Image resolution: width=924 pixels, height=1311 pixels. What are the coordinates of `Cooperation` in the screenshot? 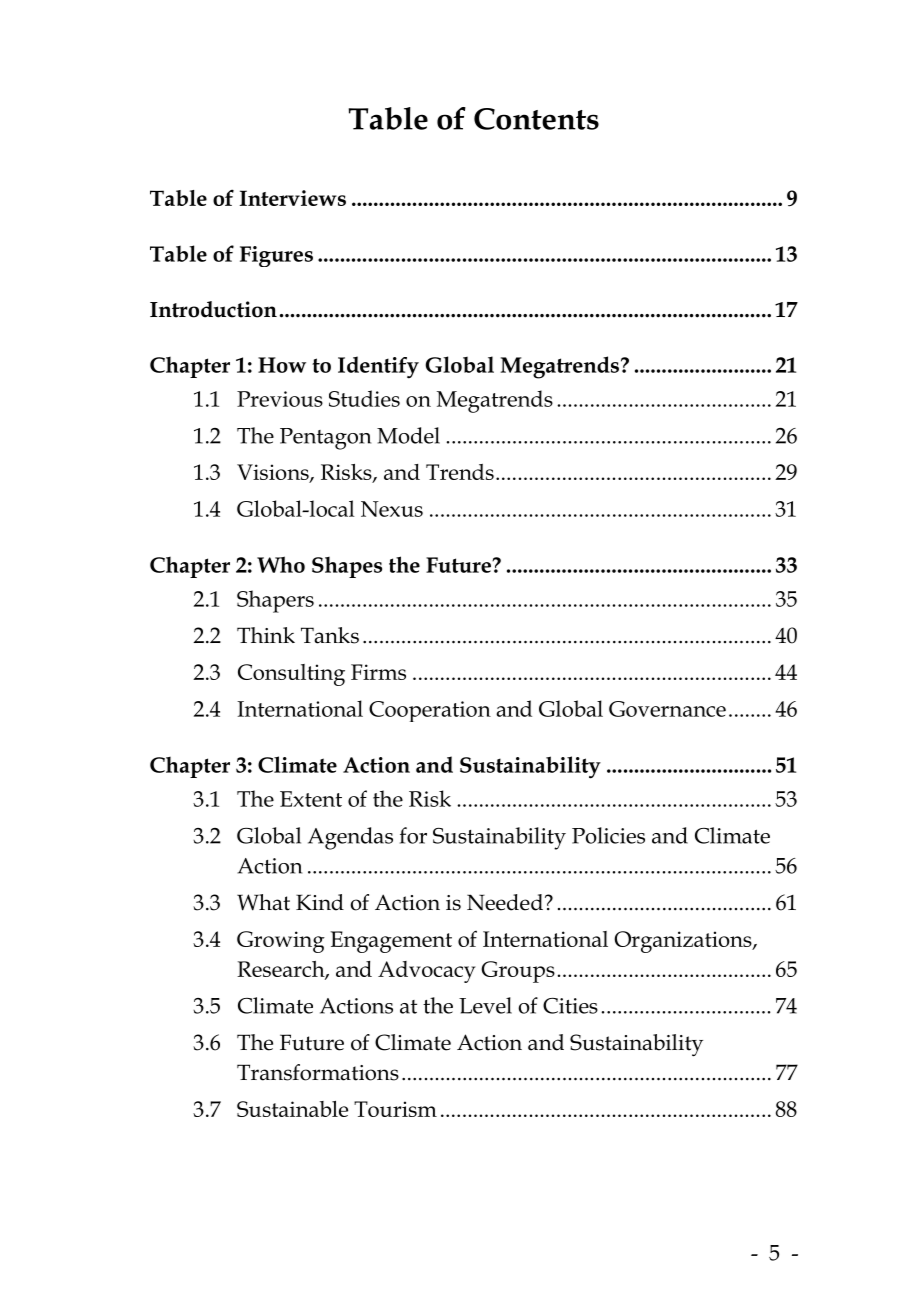 It's located at (430, 711).
